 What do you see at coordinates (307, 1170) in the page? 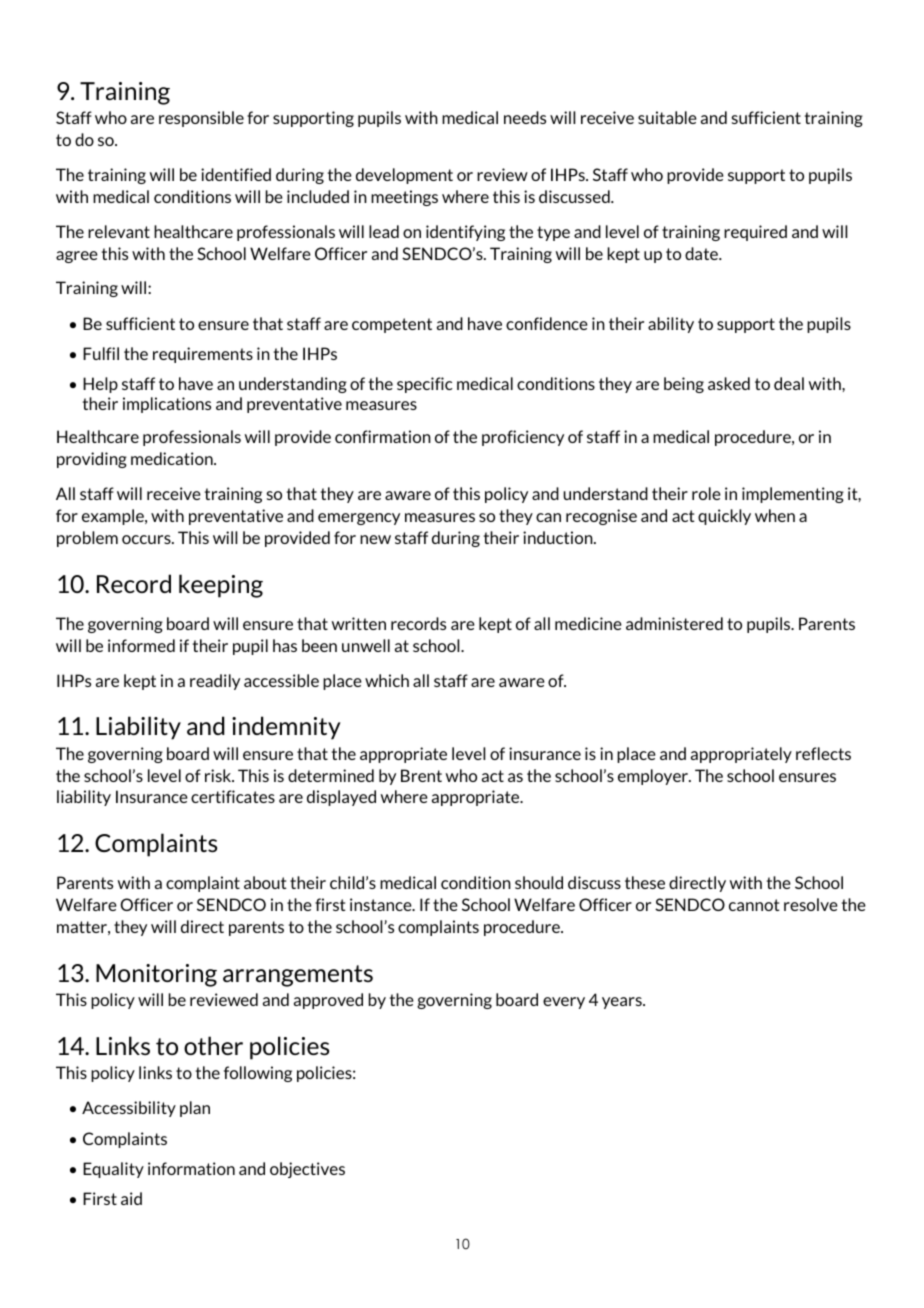
I see `objectives` at bounding box center [307, 1170].
